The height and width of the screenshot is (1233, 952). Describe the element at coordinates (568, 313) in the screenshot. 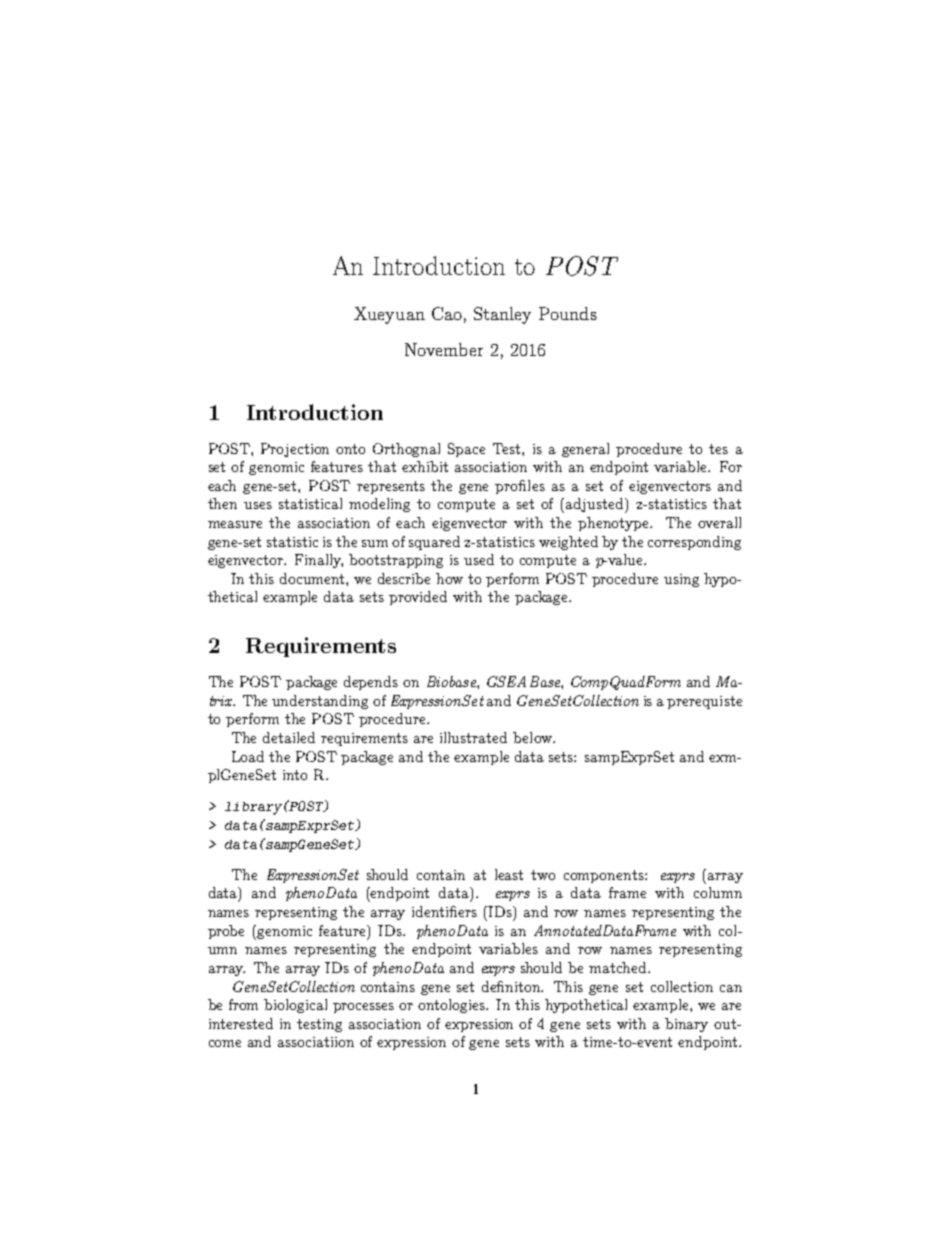

I see `Pounds` at that location.
